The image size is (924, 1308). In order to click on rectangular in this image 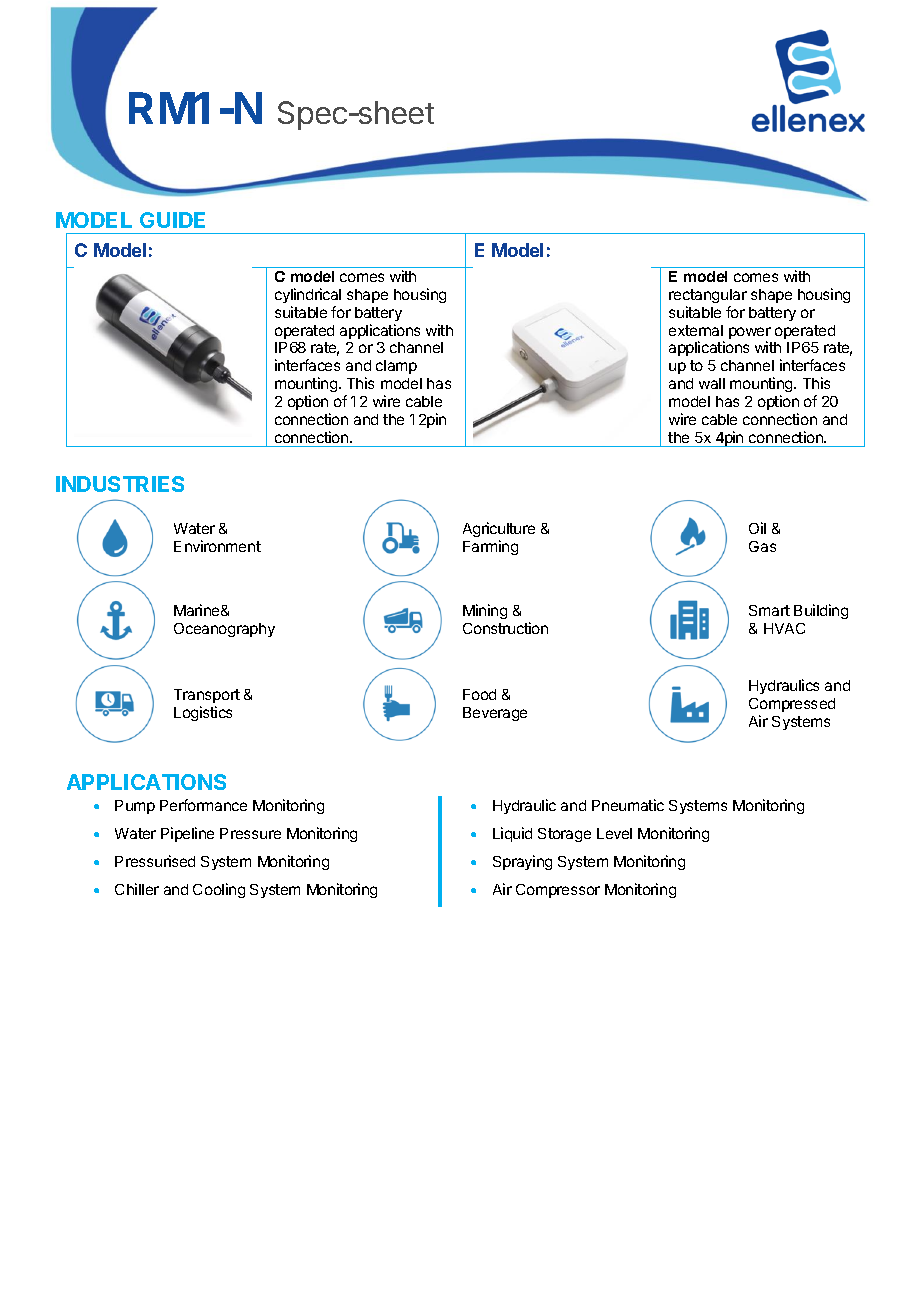, I will do `click(708, 296)`.
